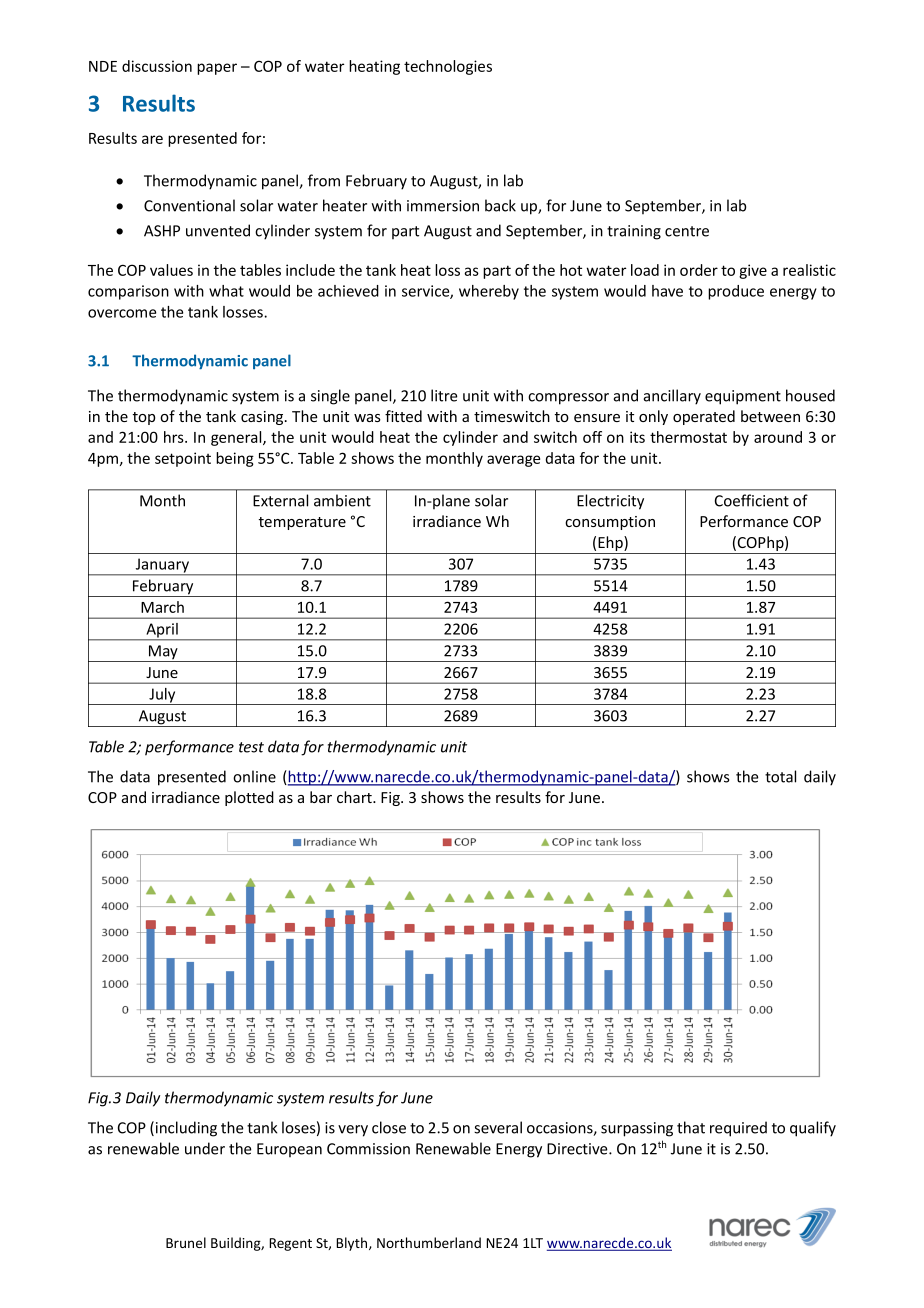  I want to click on total, so click(780, 776).
